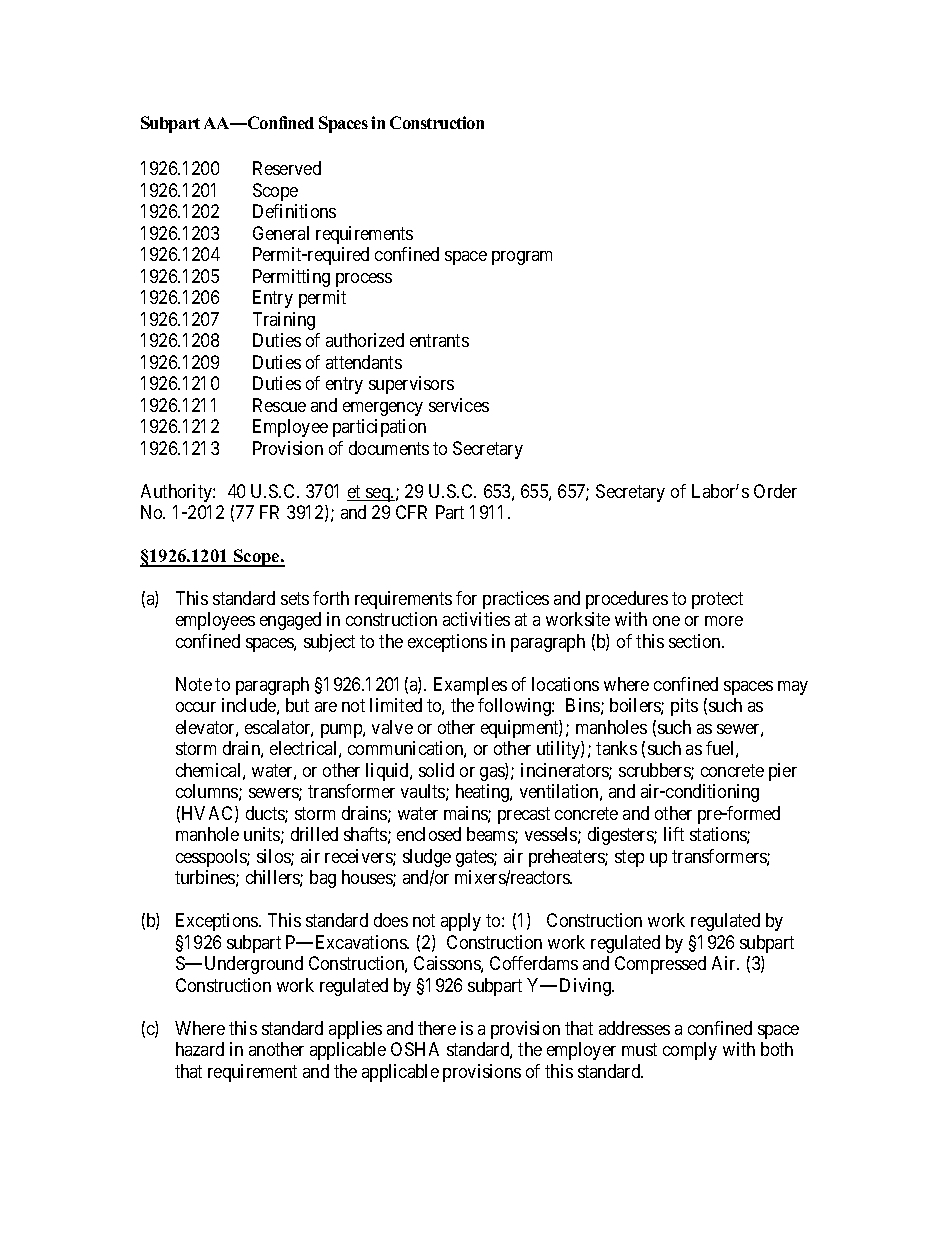 The width and height of the page is (952, 1233). Describe the element at coordinates (200, 1049) in the page. I see `hazard` at that location.
